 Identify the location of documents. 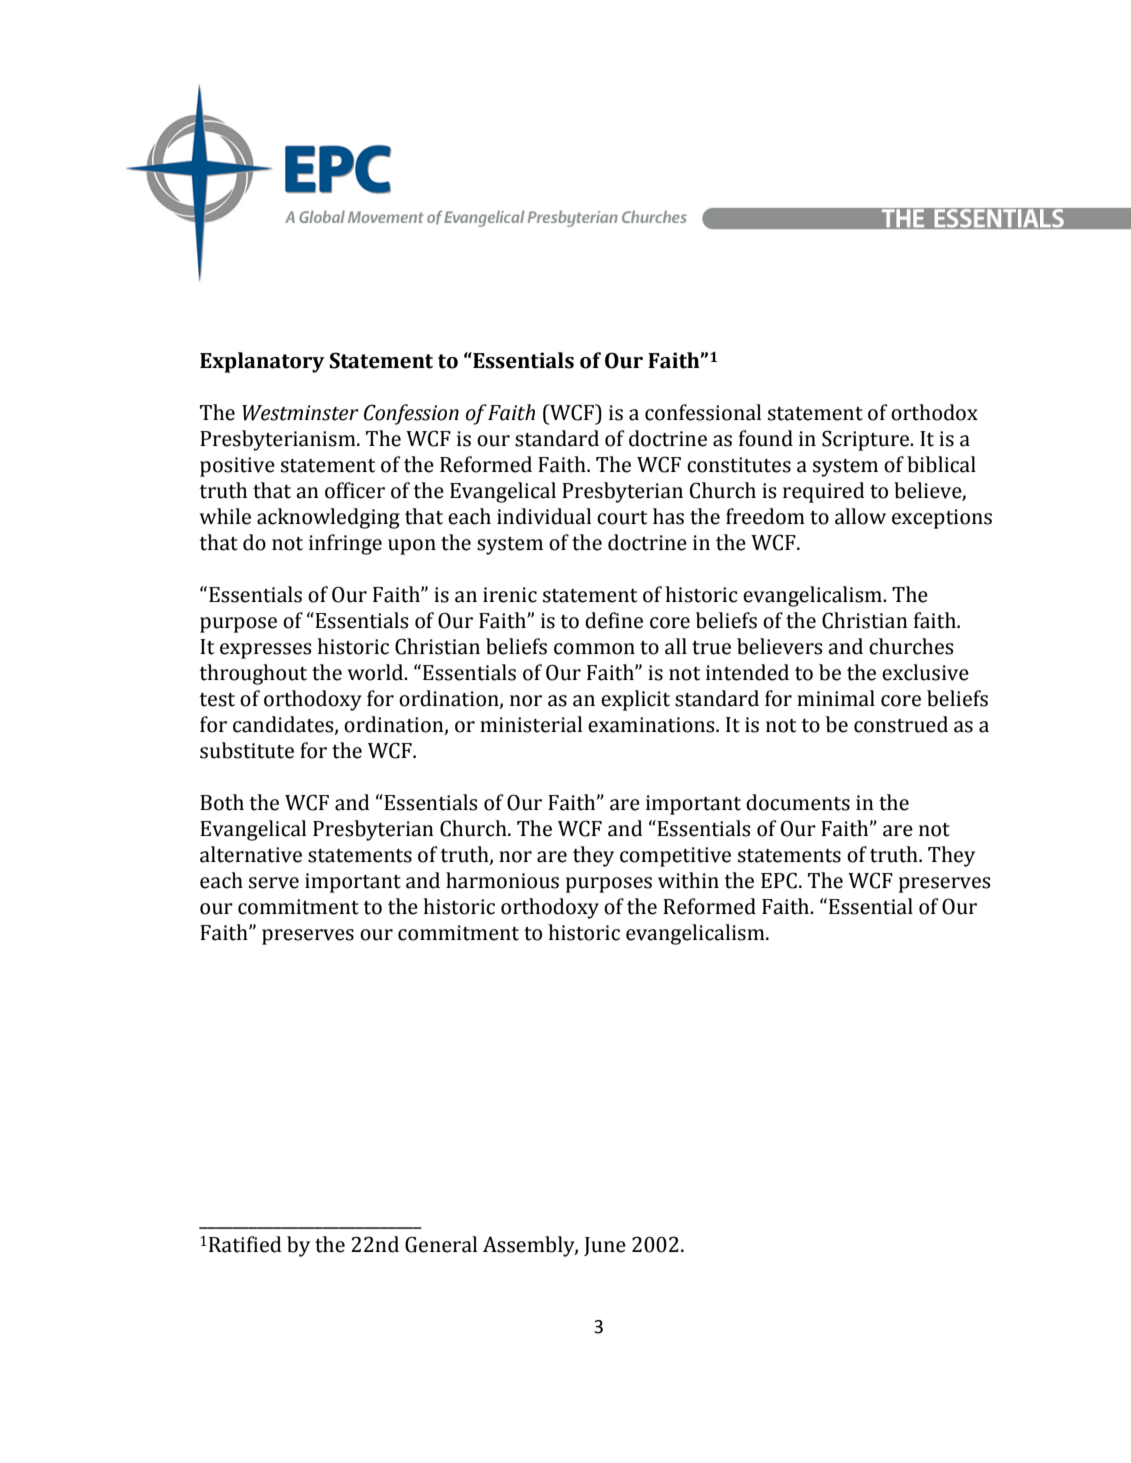
(798, 802).
